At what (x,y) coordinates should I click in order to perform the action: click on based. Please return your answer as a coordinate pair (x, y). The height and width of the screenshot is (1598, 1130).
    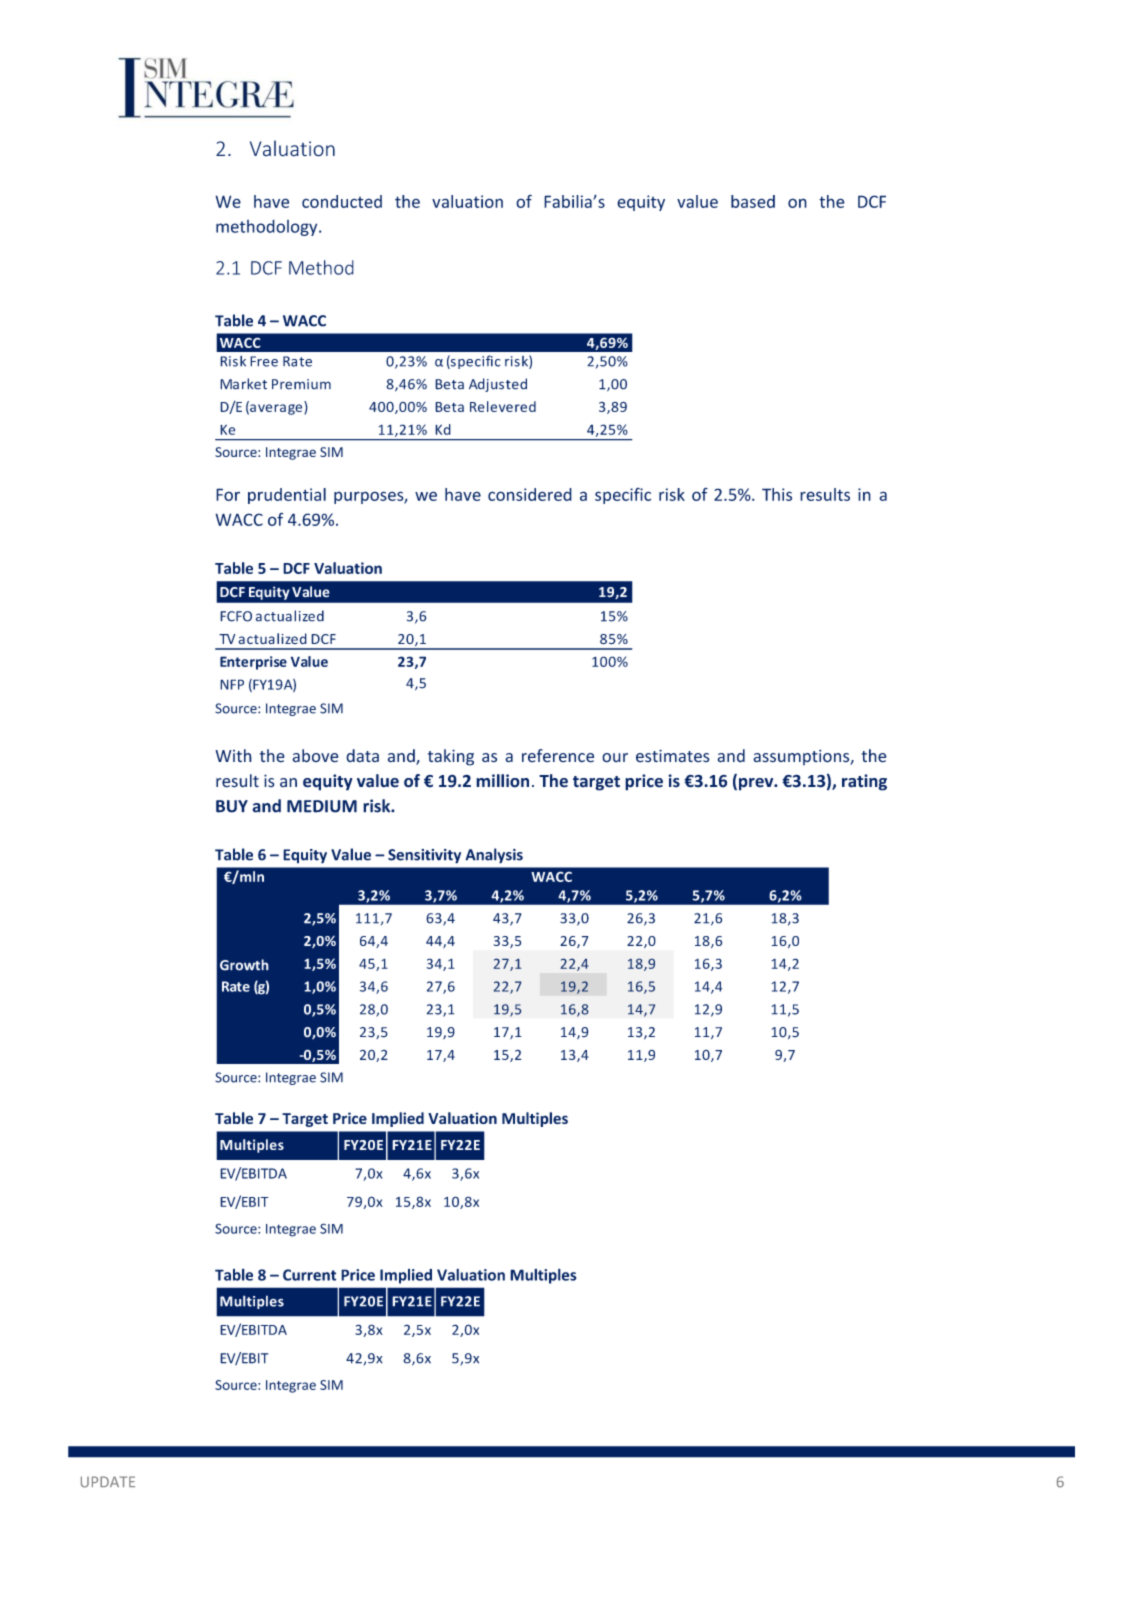
    Looking at the image, I should click on (753, 201).
